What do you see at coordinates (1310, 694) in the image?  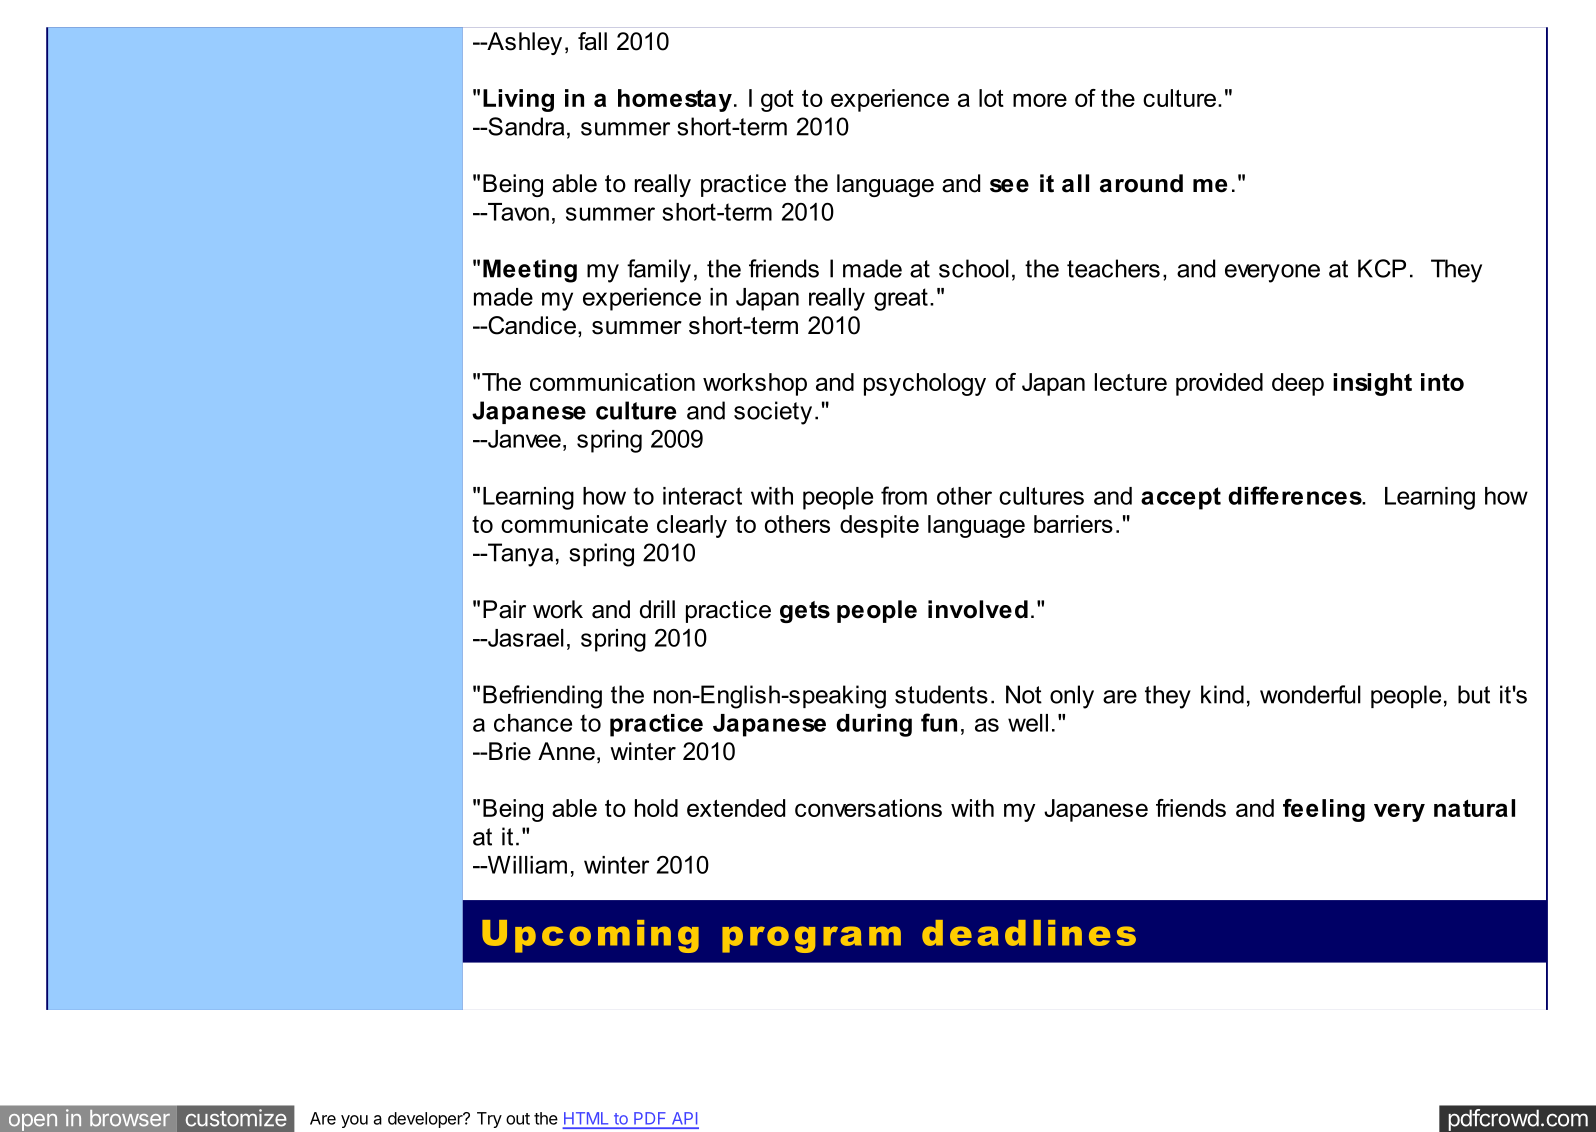 I see `wonderful` at bounding box center [1310, 694].
